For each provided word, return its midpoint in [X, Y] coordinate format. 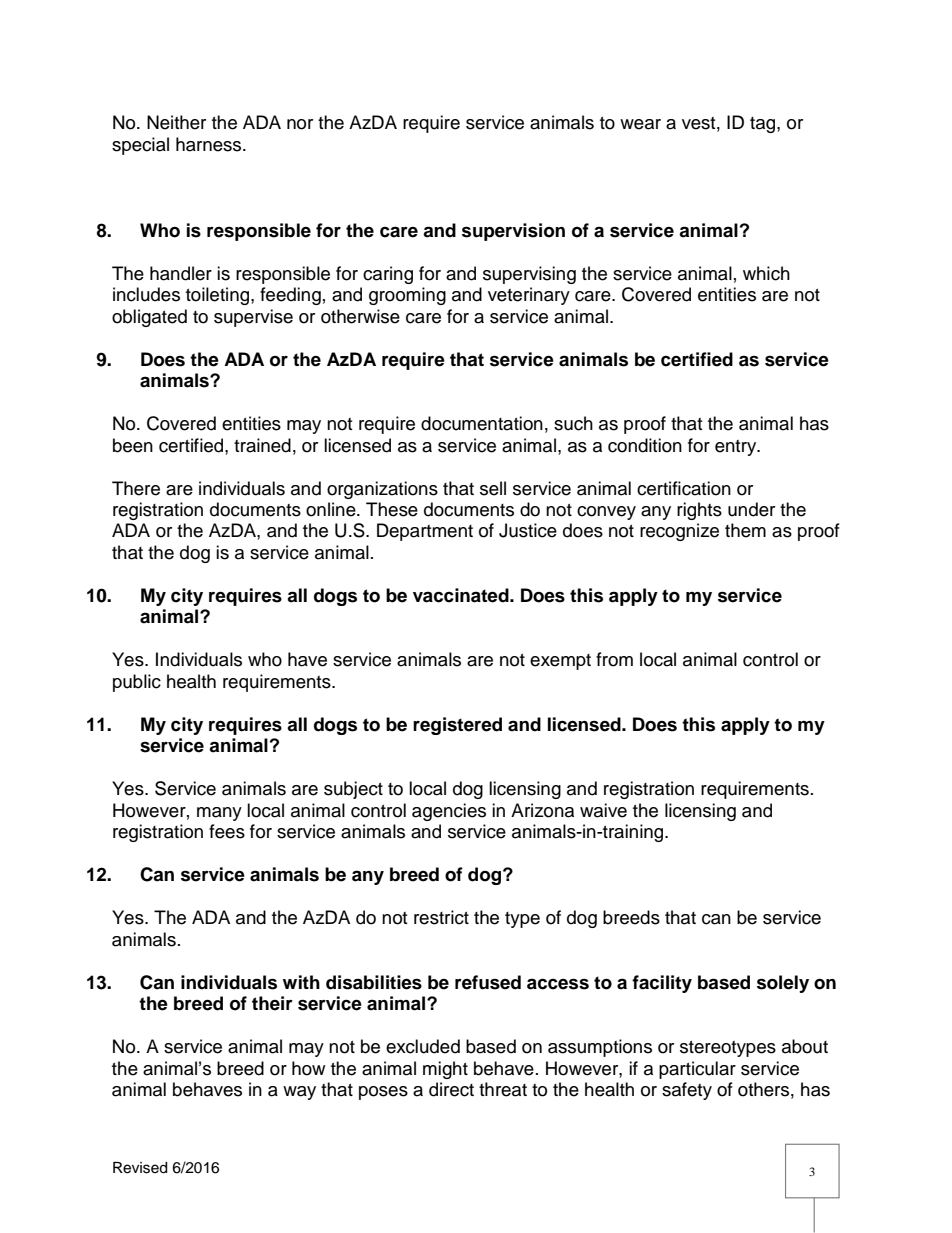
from [614, 659]
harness [210, 144]
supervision [513, 232]
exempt [560, 662]
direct [451, 1089]
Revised [140, 1168]
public [137, 683]
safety [687, 1091]
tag [764, 125]
